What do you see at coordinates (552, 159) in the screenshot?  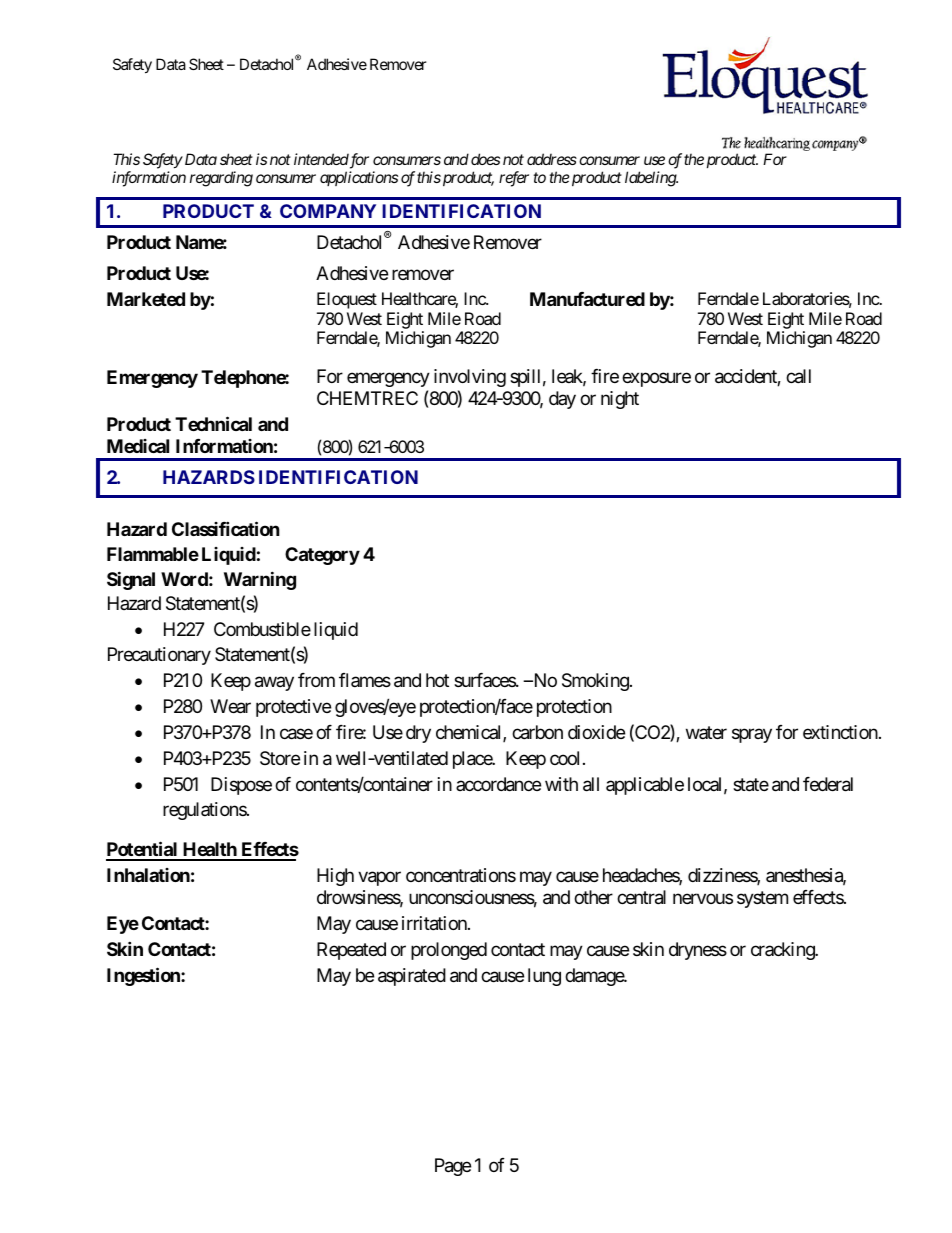 I see `address` at bounding box center [552, 159].
